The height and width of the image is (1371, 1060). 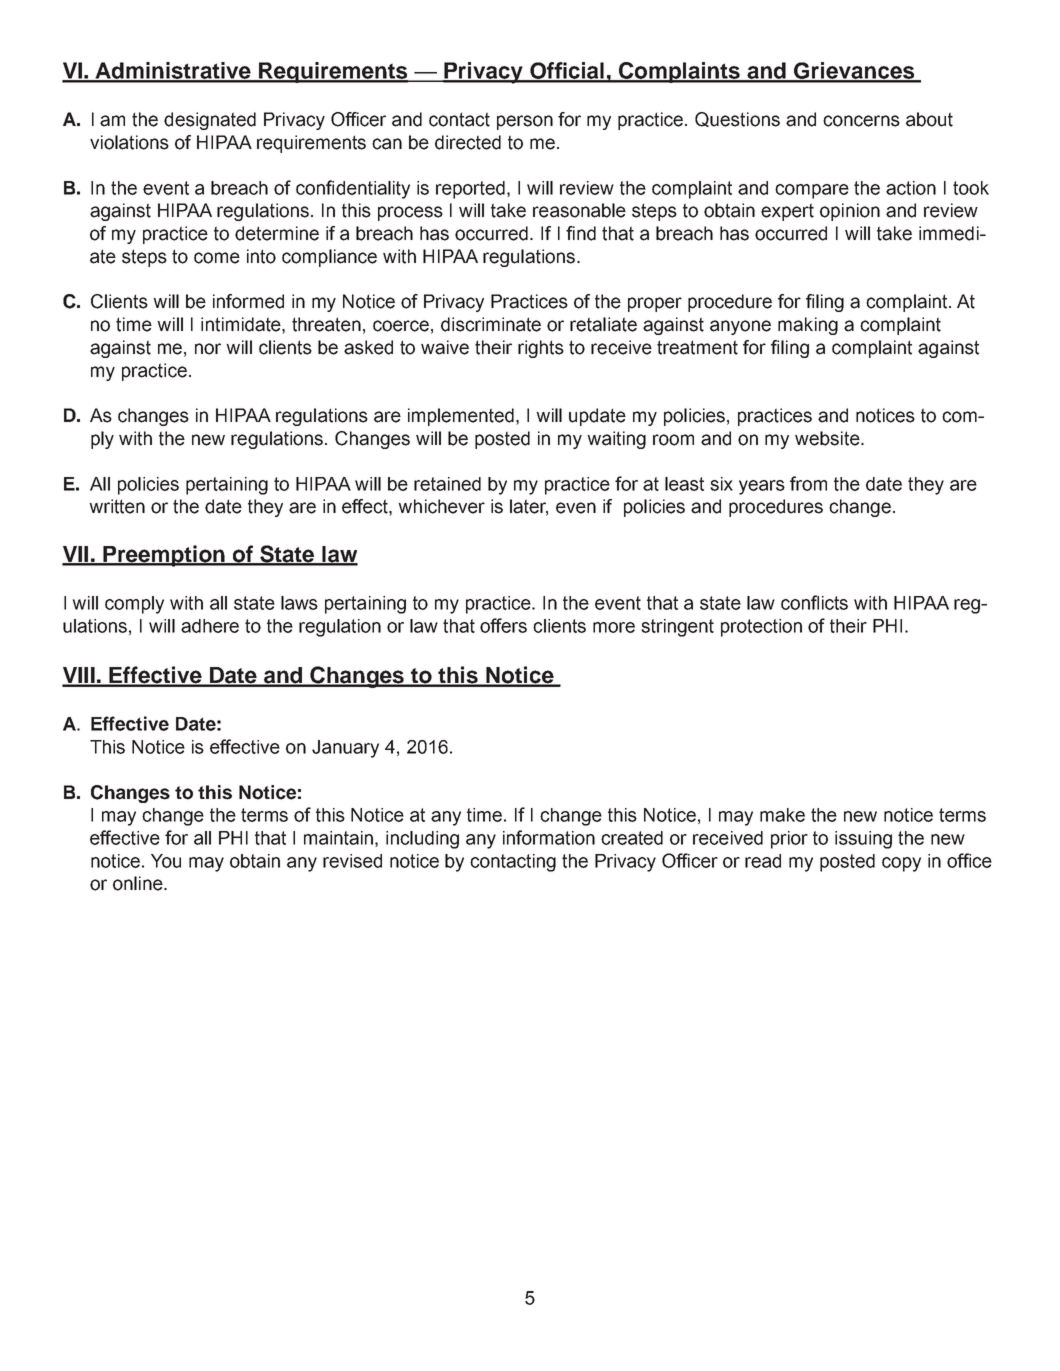 I want to click on person, so click(x=525, y=122).
